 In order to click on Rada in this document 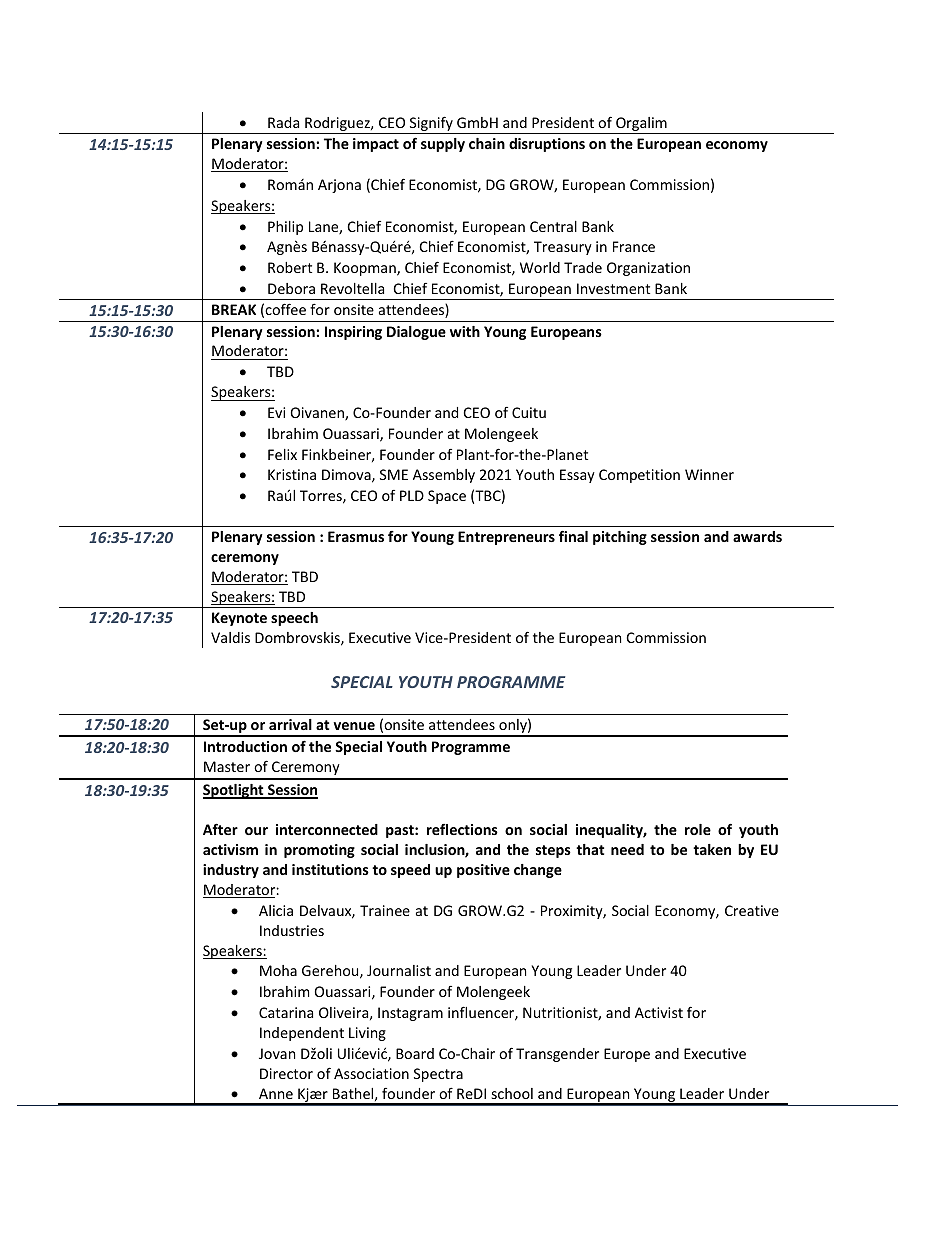, I will do `click(283, 122)`.
